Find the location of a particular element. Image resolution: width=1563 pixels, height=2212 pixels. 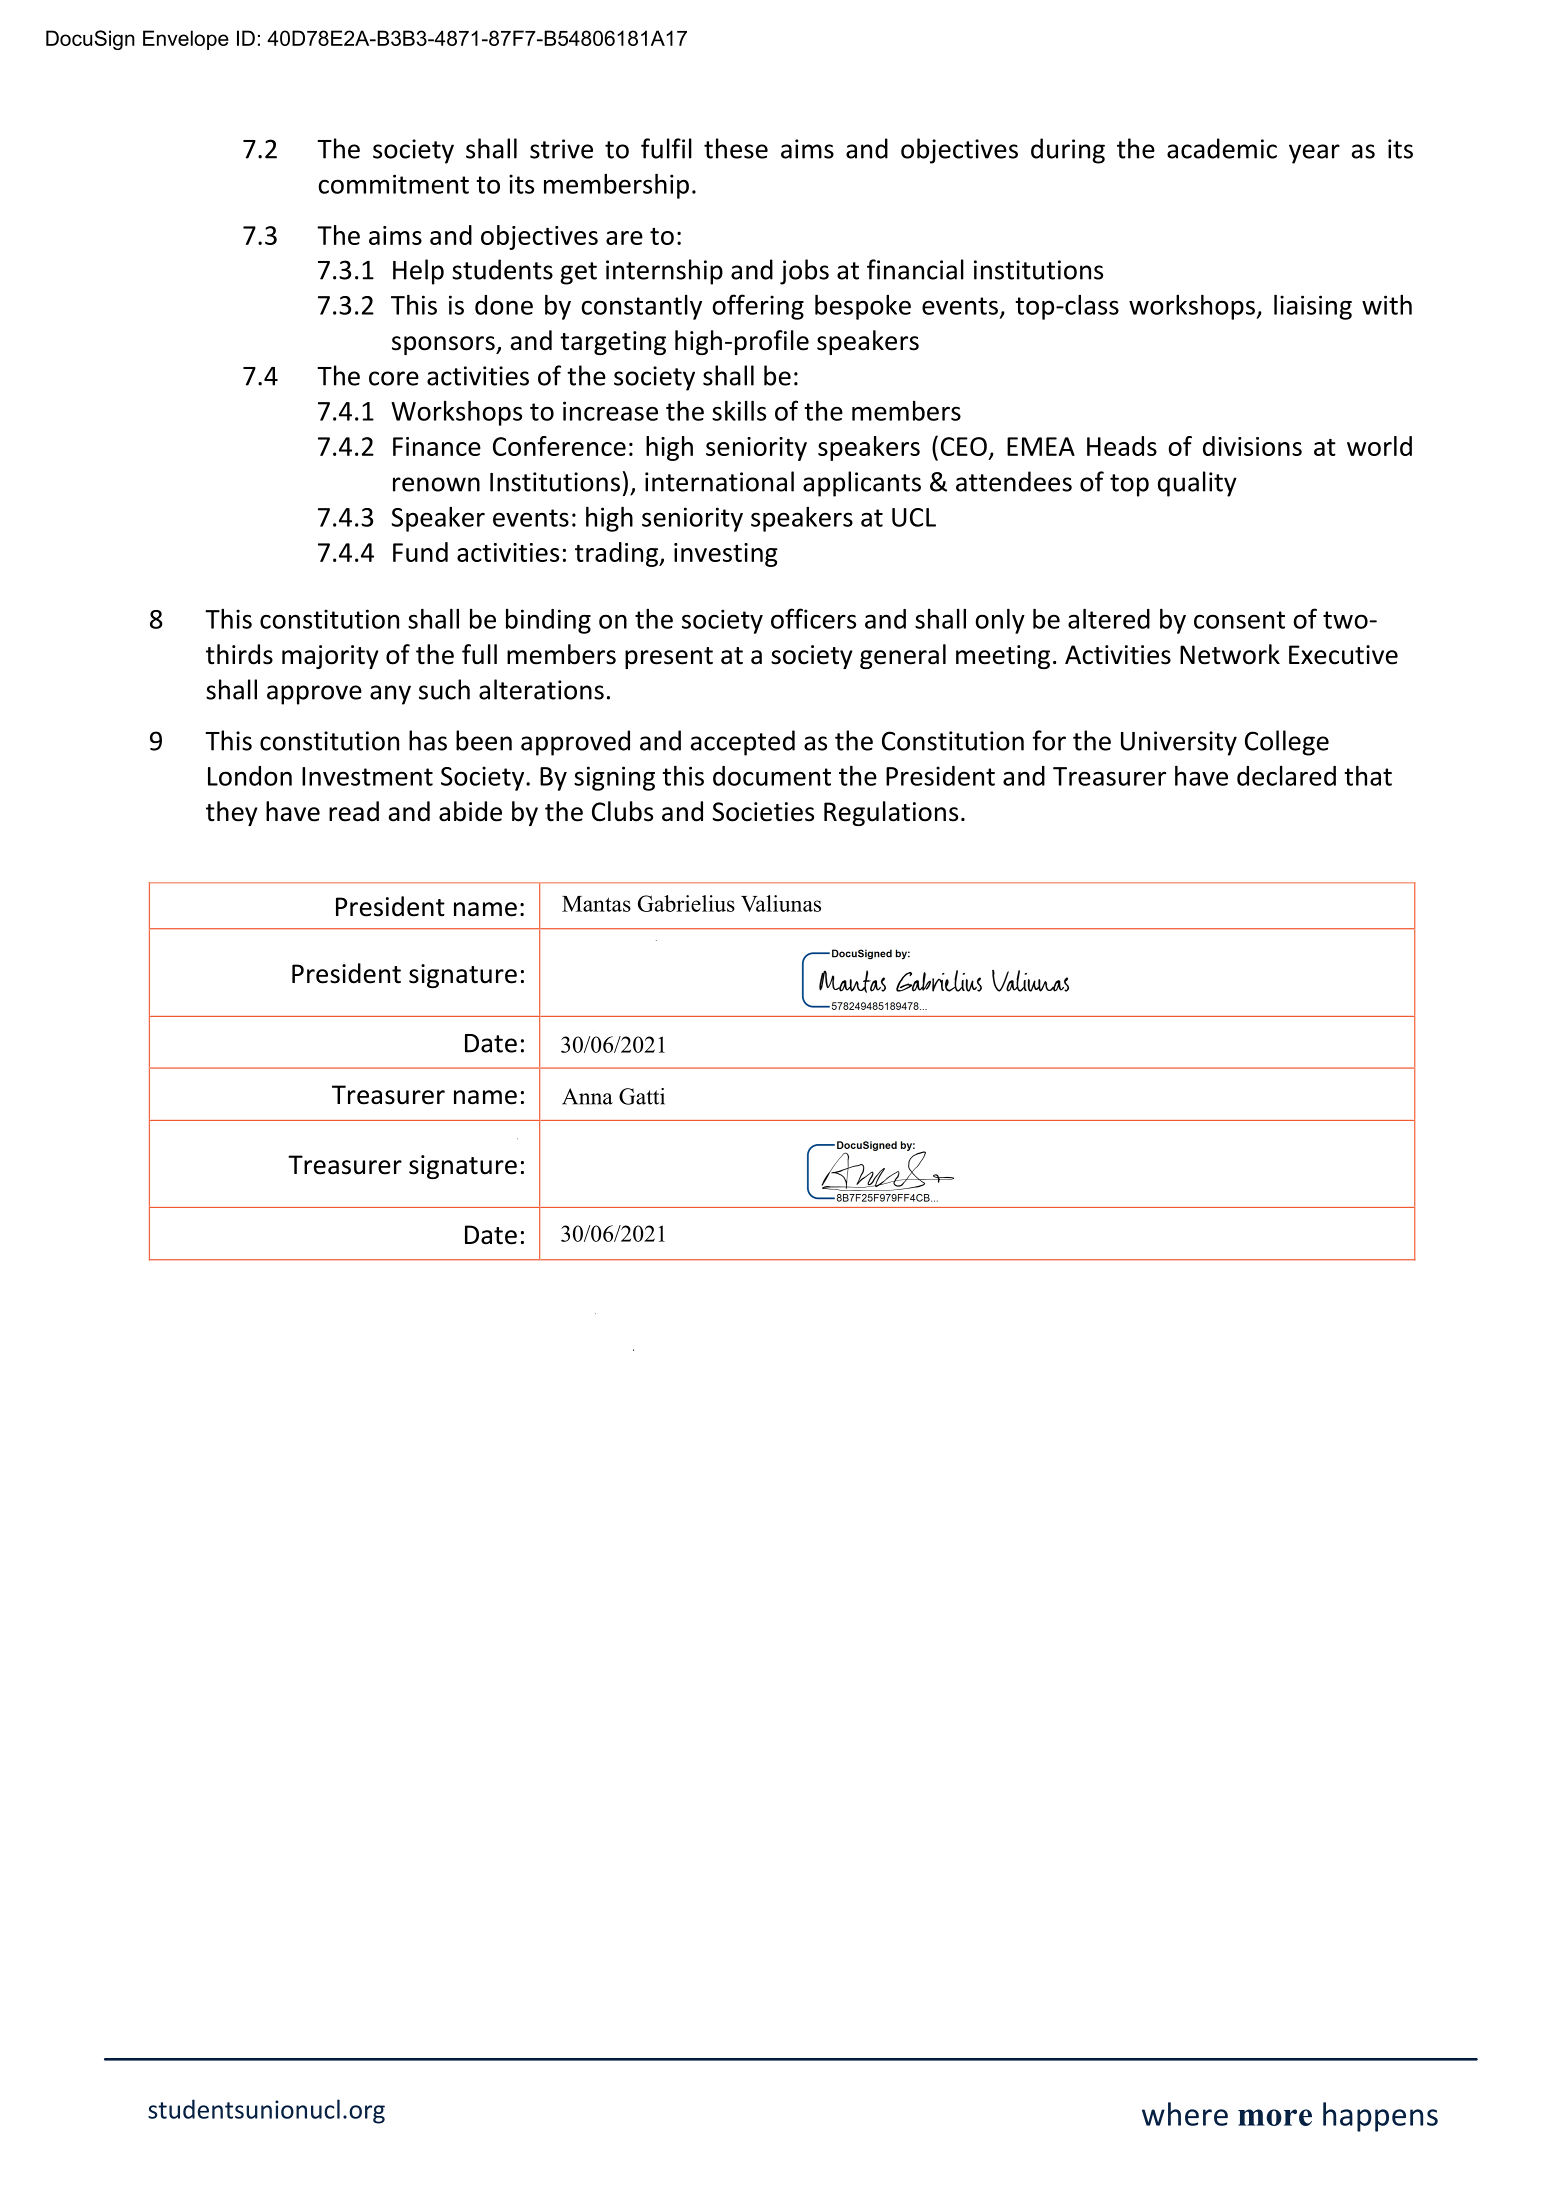

commitment is located at coordinates (393, 184).
